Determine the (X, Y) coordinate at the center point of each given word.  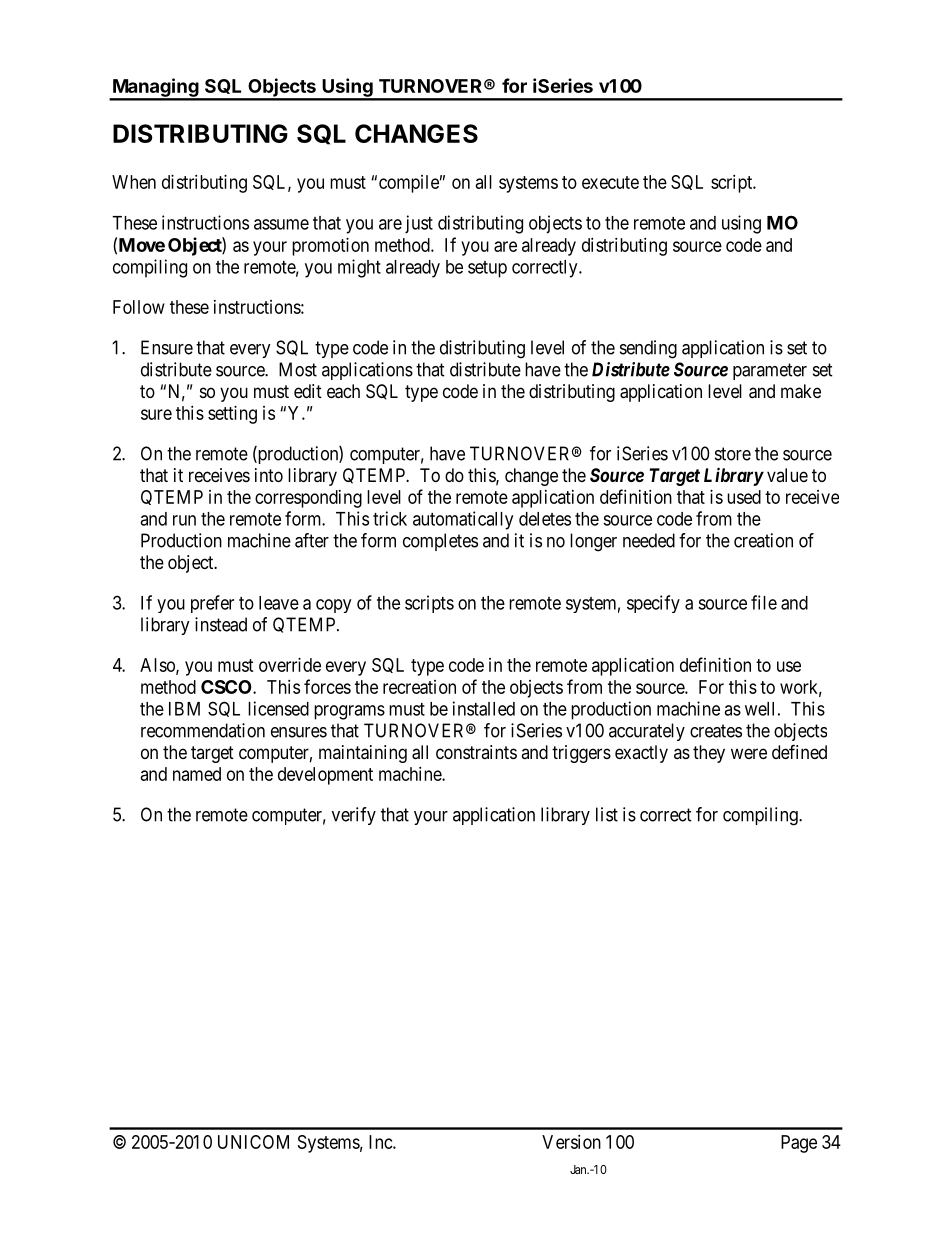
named (197, 774)
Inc (381, 1142)
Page (799, 1144)
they (709, 754)
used (744, 497)
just (419, 224)
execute (610, 182)
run (184, 520)
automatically (463, 520)
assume (281, 224)
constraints (476, 752)
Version (571, 1142)
